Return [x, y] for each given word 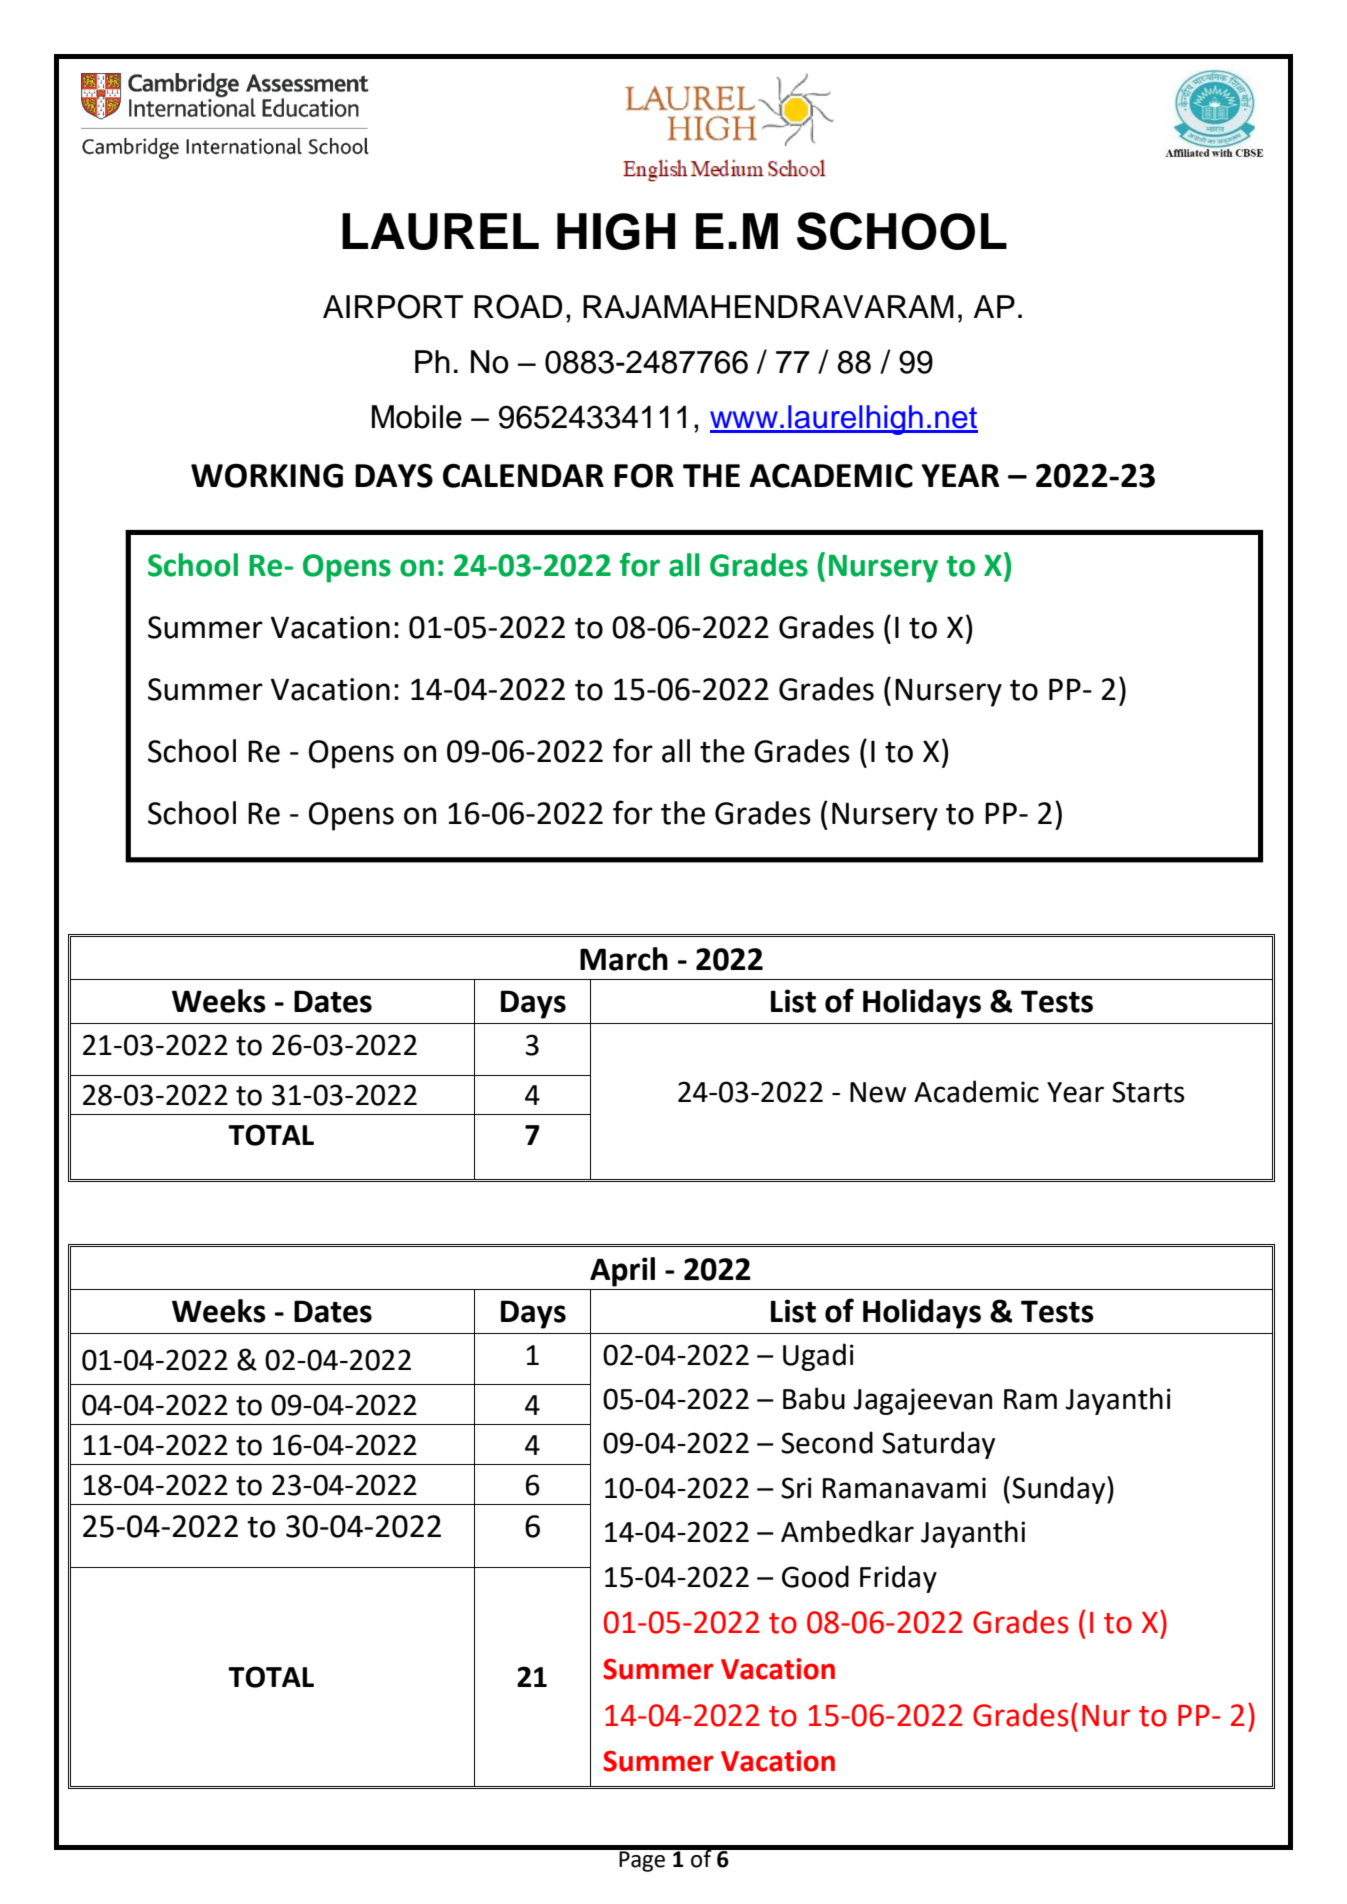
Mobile [417, 417]
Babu [814, 1398]
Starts [1148, 1092]
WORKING [267, 475]
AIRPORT [393, 306]
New [878, 1092]
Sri [796, 1488]
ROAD [518, 306]
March [624, 959]
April [622, 1272]
